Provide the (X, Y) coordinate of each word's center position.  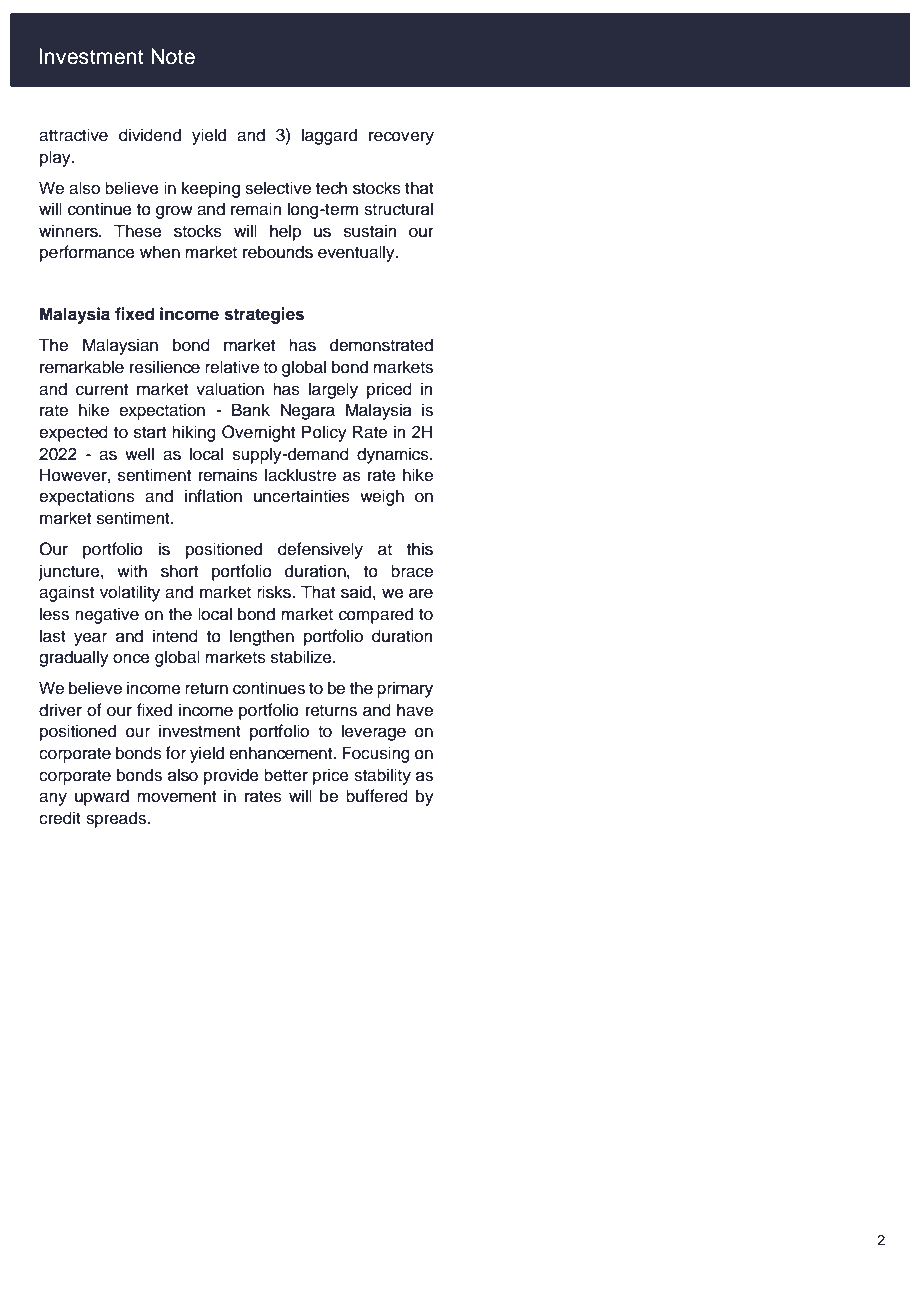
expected (73, 433)
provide (231, 776)
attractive (73, 135)
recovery (401, 138)
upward (102, 797)
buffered (377, 796)
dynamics (394, 455)
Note (173, 56)
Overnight (258, 433)
